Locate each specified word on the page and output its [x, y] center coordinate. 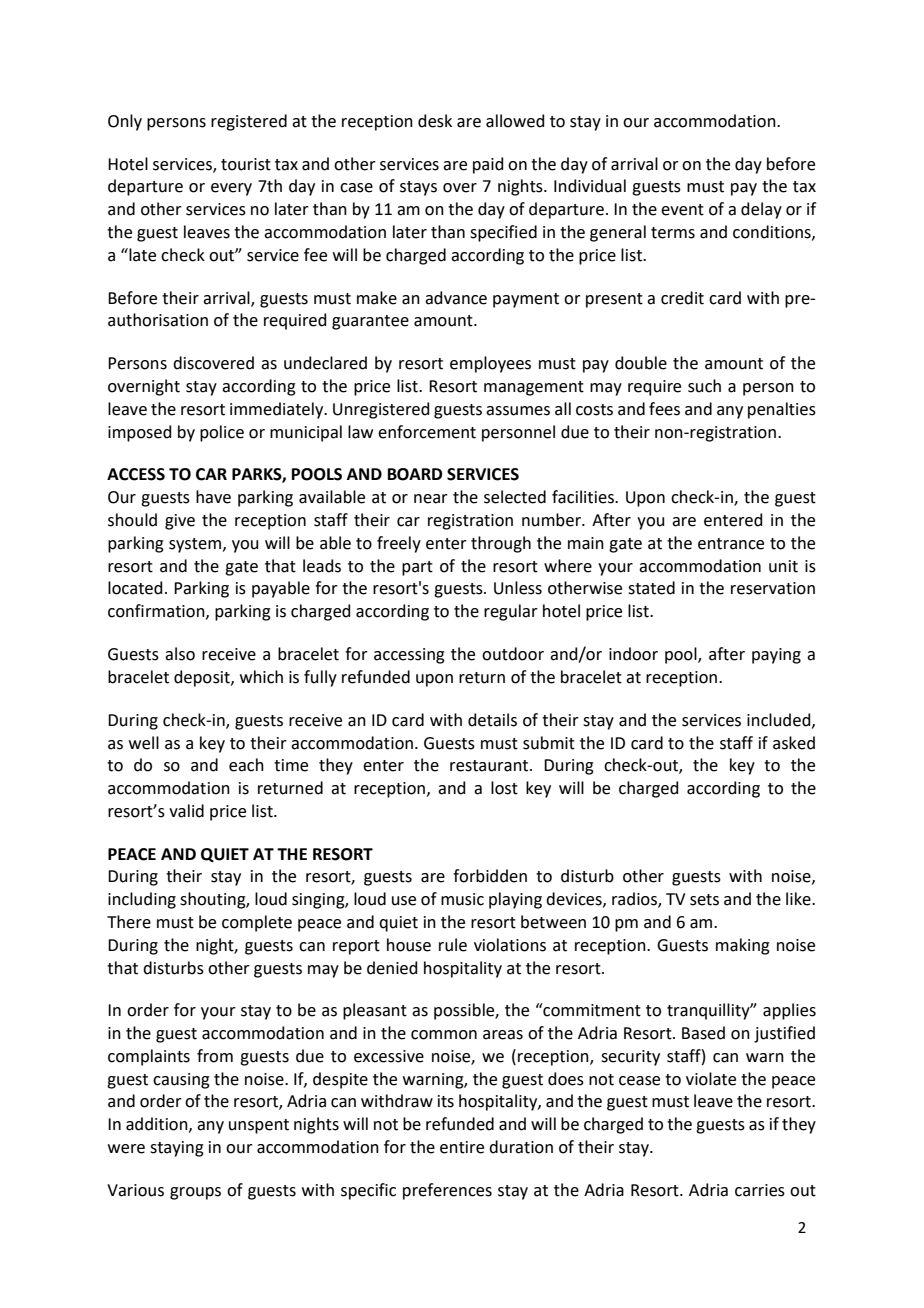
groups [195, 1193]
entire [462, 1147]
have [213, 497]
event [682, 210]
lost [504, 788]
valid [186, 811]
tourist [246, 164]
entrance [731, 544]
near [431, 499]
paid [488, 165]
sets [704, 900]
